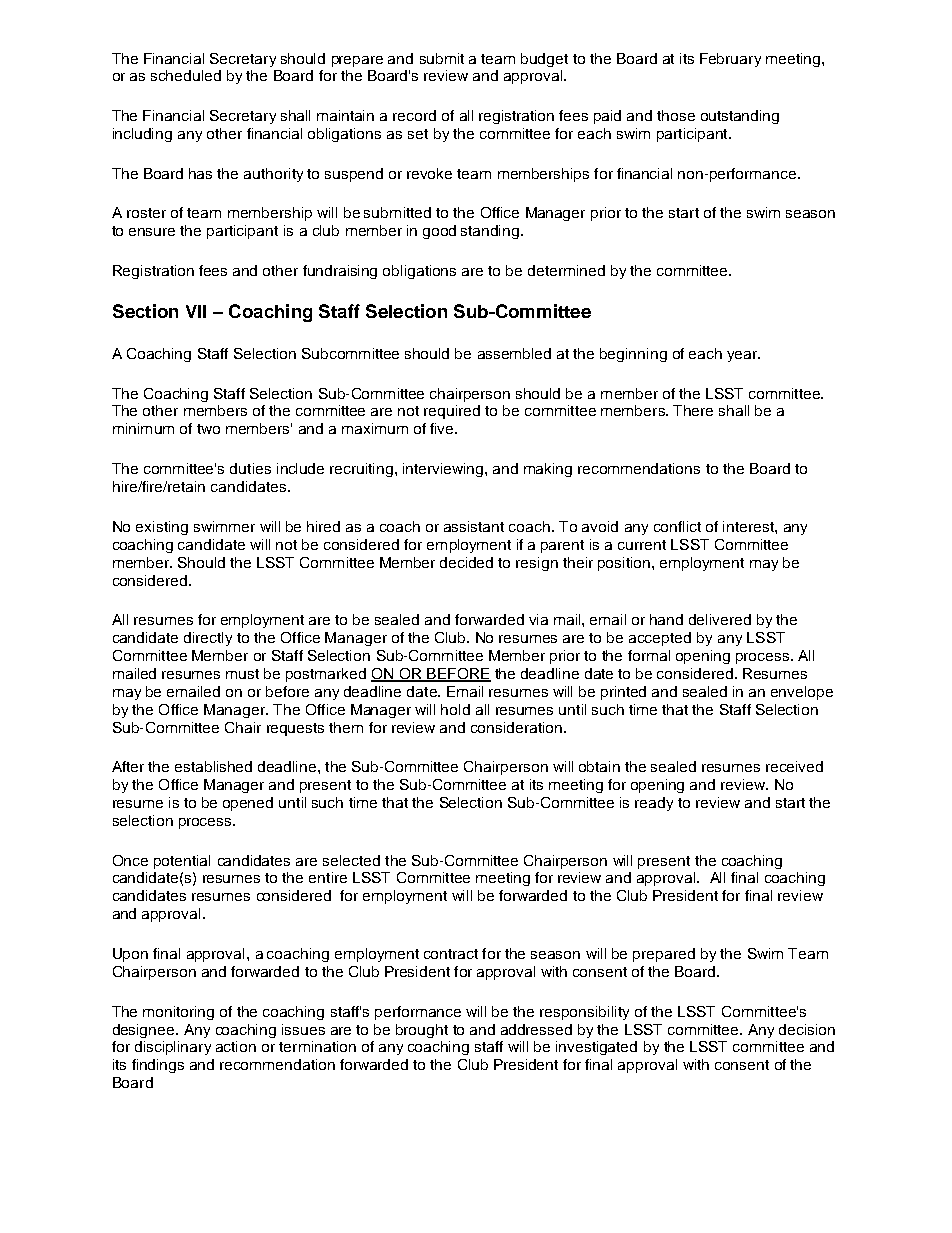 Image resolution: width=952 pixels, height=1233 pixels. What do you see at coordinates (236, 1046) in the page?
I see `action` at bounding box center [236, 1046].
